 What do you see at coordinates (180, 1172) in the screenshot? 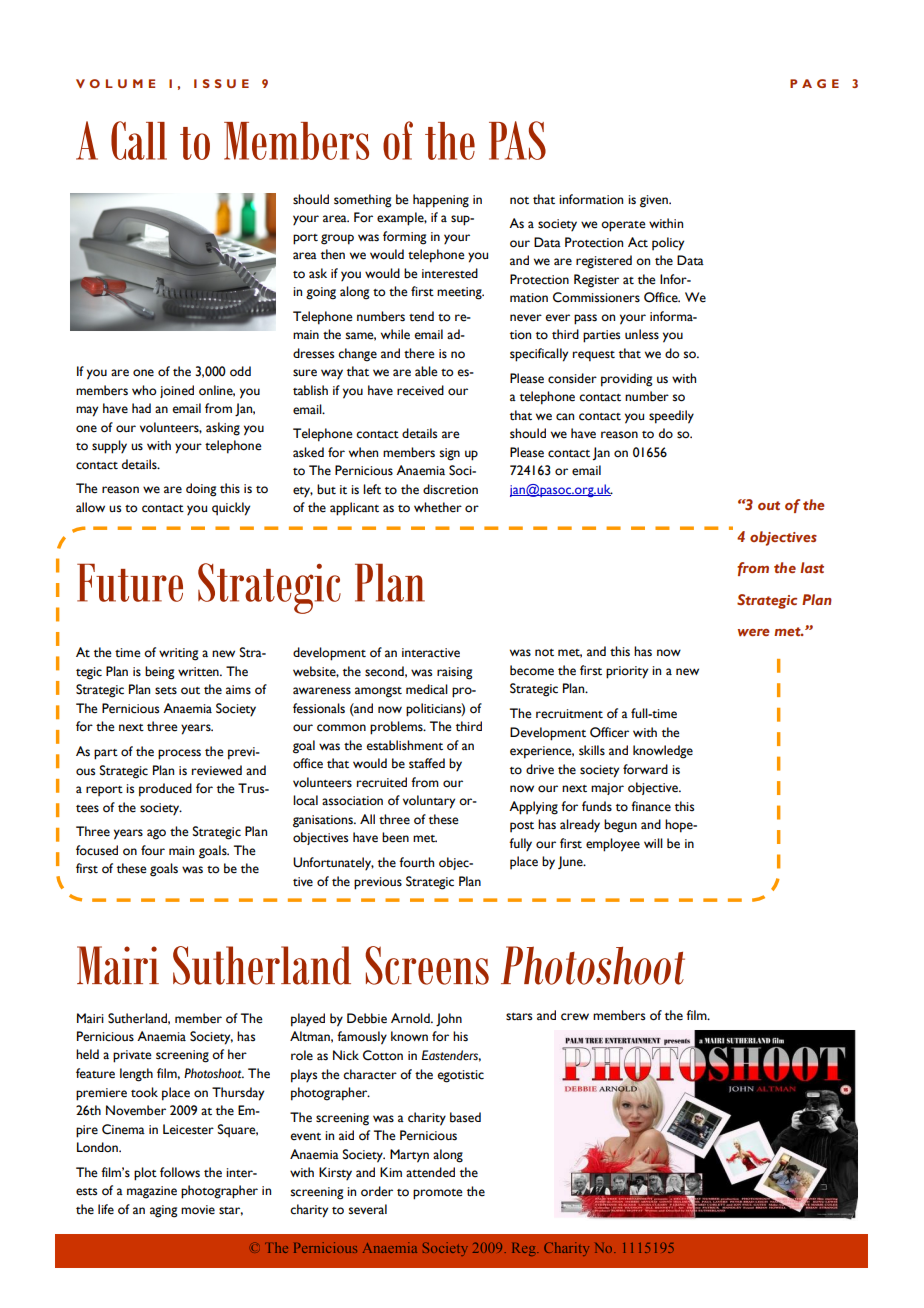
I see `follows` at bounding box center [180, 1172].
